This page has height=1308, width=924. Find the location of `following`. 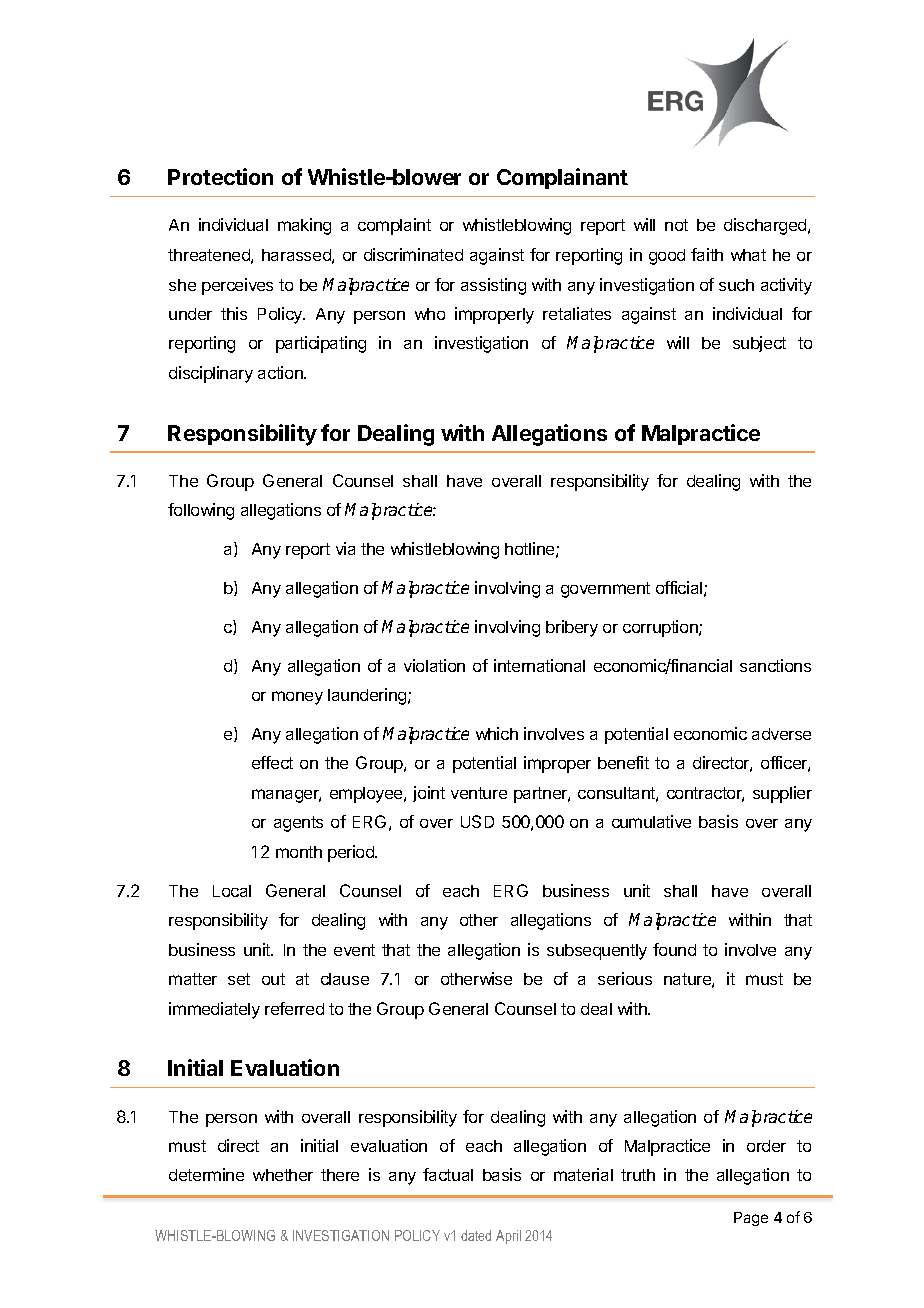

following is located at coordinates (201, 511).
